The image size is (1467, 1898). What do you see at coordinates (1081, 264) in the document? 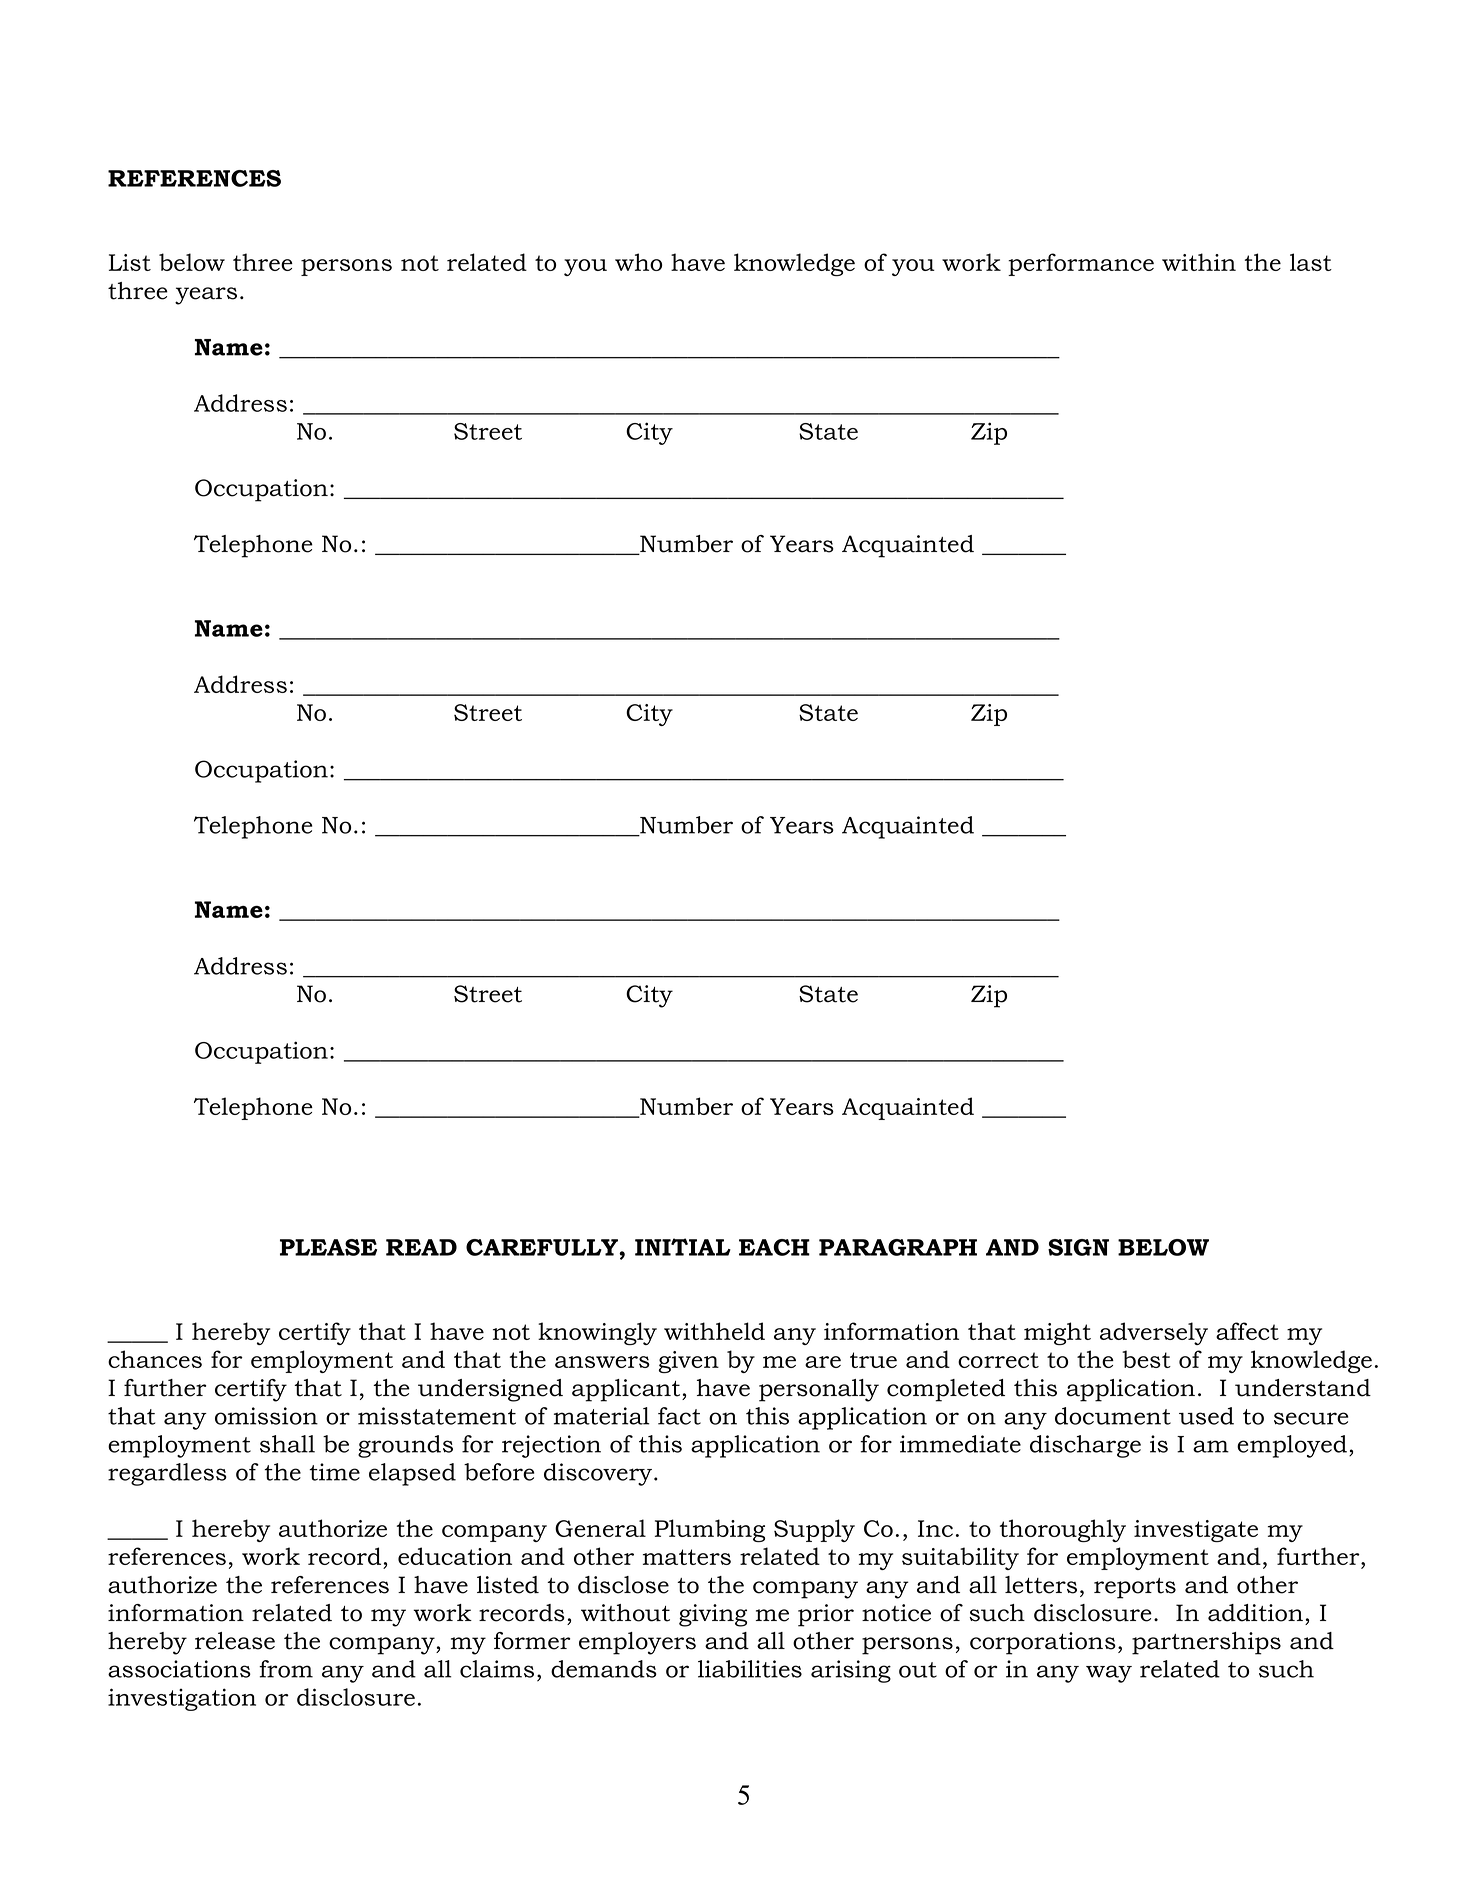
I see `performance` at bounding box center [1081, 264].
